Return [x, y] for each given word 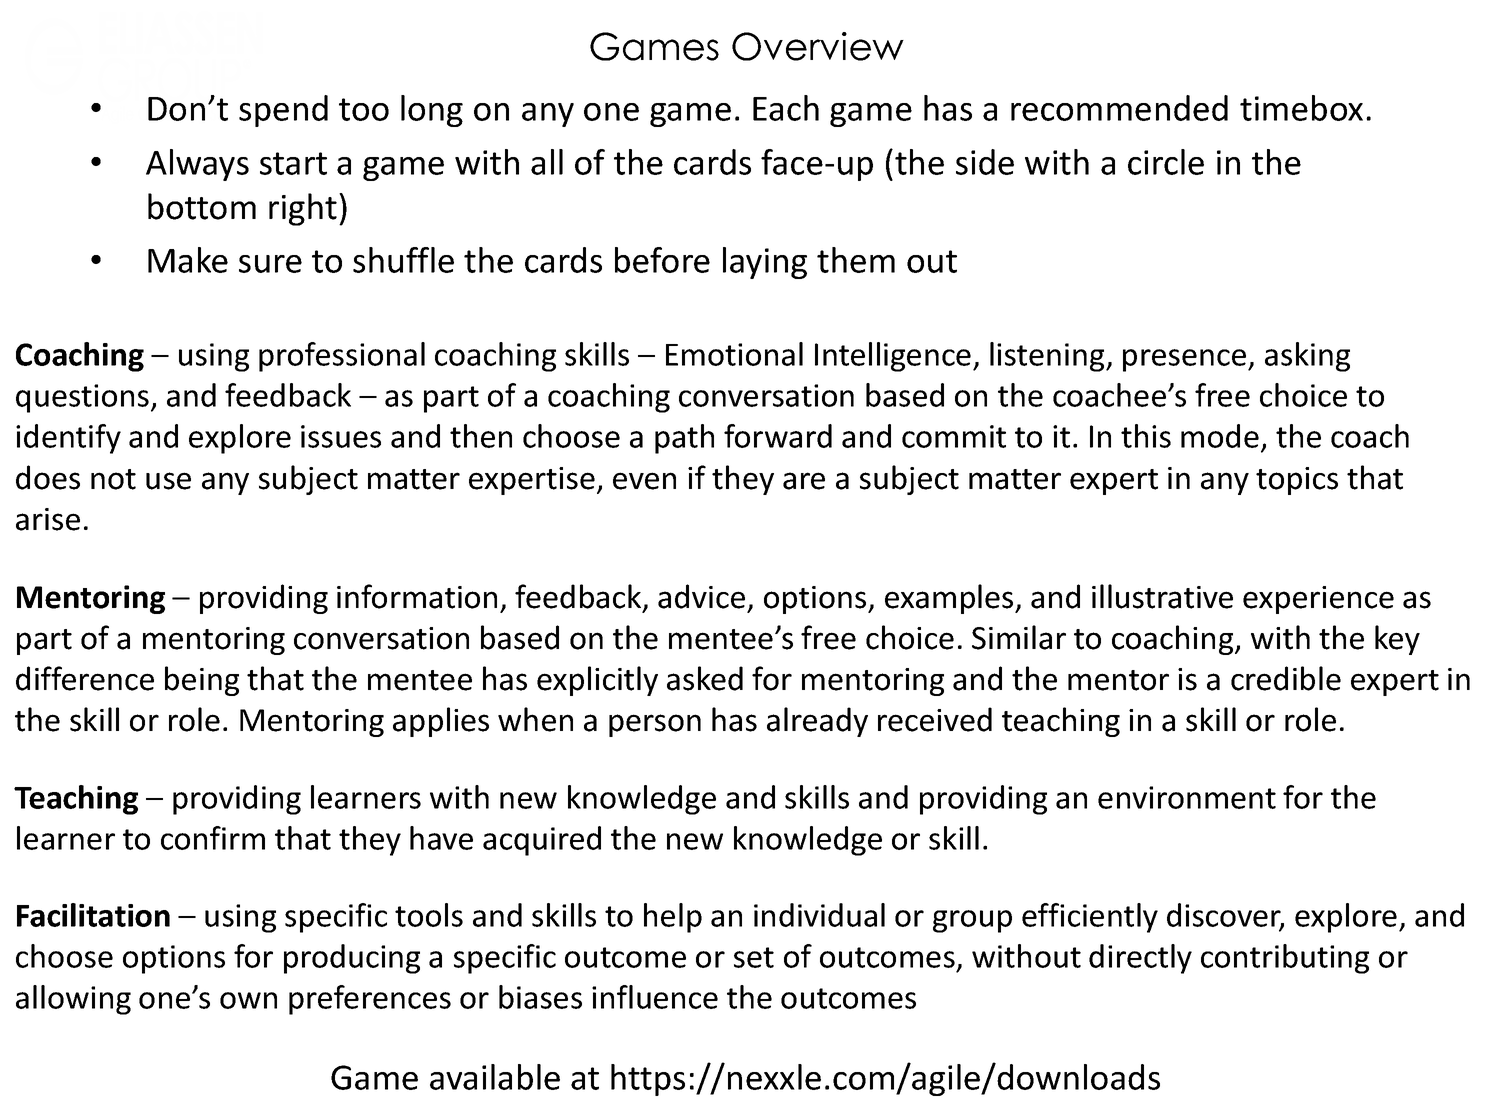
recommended [1119, 108]
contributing [1285, 959]
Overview [818, 46]
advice [701, 596]
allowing [73, 1000]
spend [283, 111]
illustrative [1162, 596]
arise [48, 519]
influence [655, 997]
